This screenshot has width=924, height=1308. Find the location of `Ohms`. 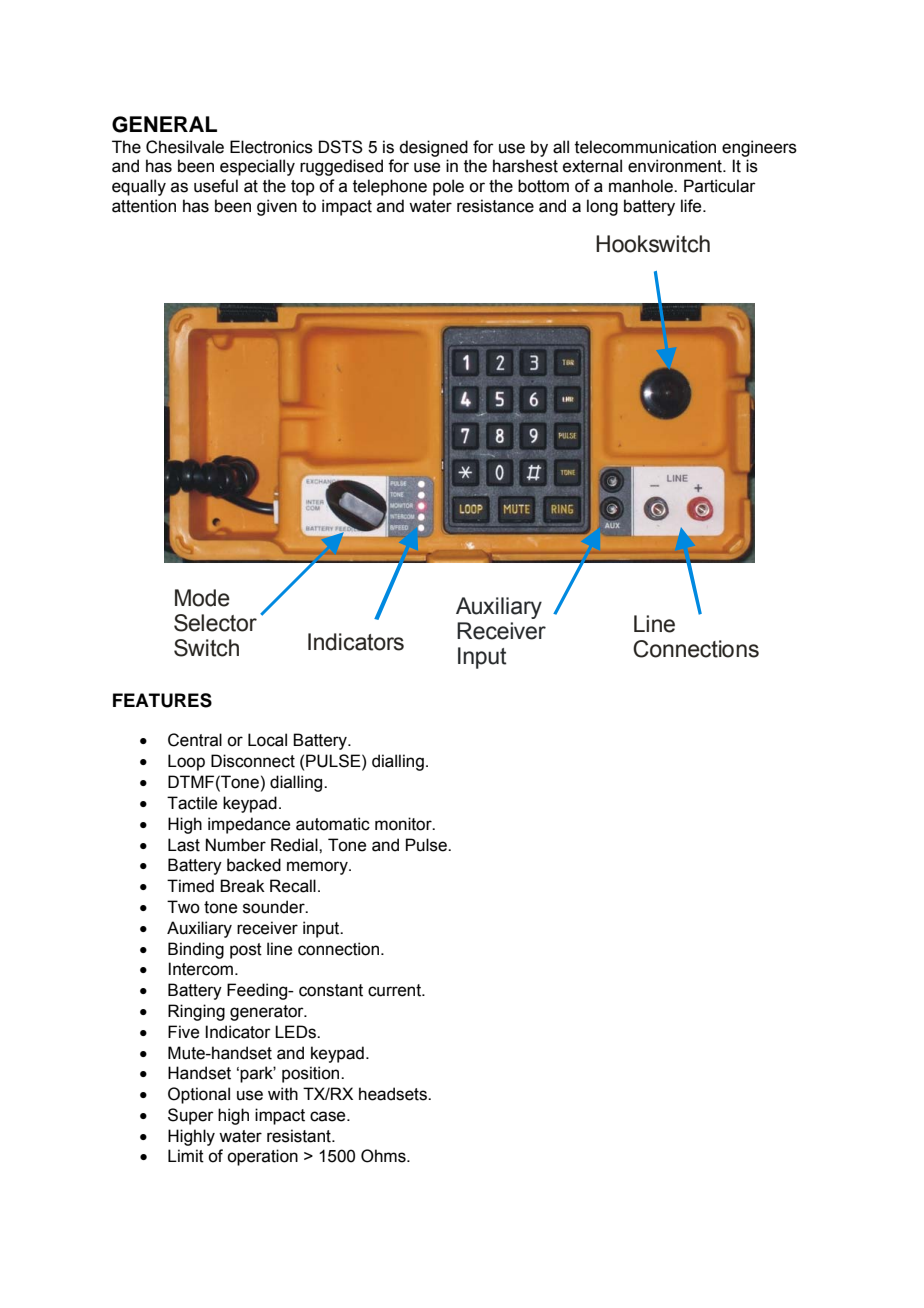

Ohms is located at coordinates (384, 1156).
